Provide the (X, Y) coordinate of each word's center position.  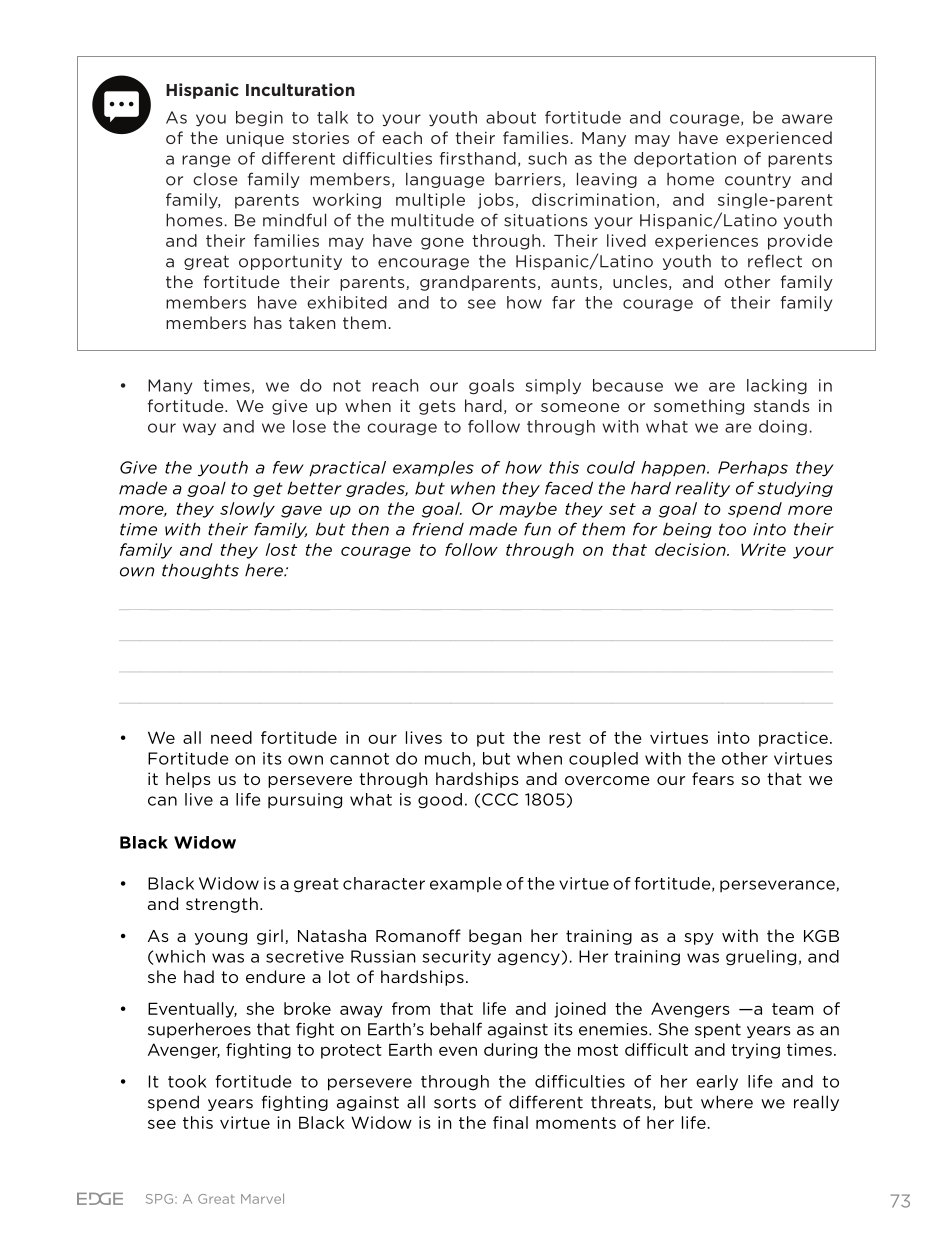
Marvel (262, 1198)
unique (255, 139)
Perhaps (753, 469)
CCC (500, 799)
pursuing (305, 801)
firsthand (478, 158)
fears (713, 778)
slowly (247, 510)
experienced (779, 139)
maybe (528, 510)
